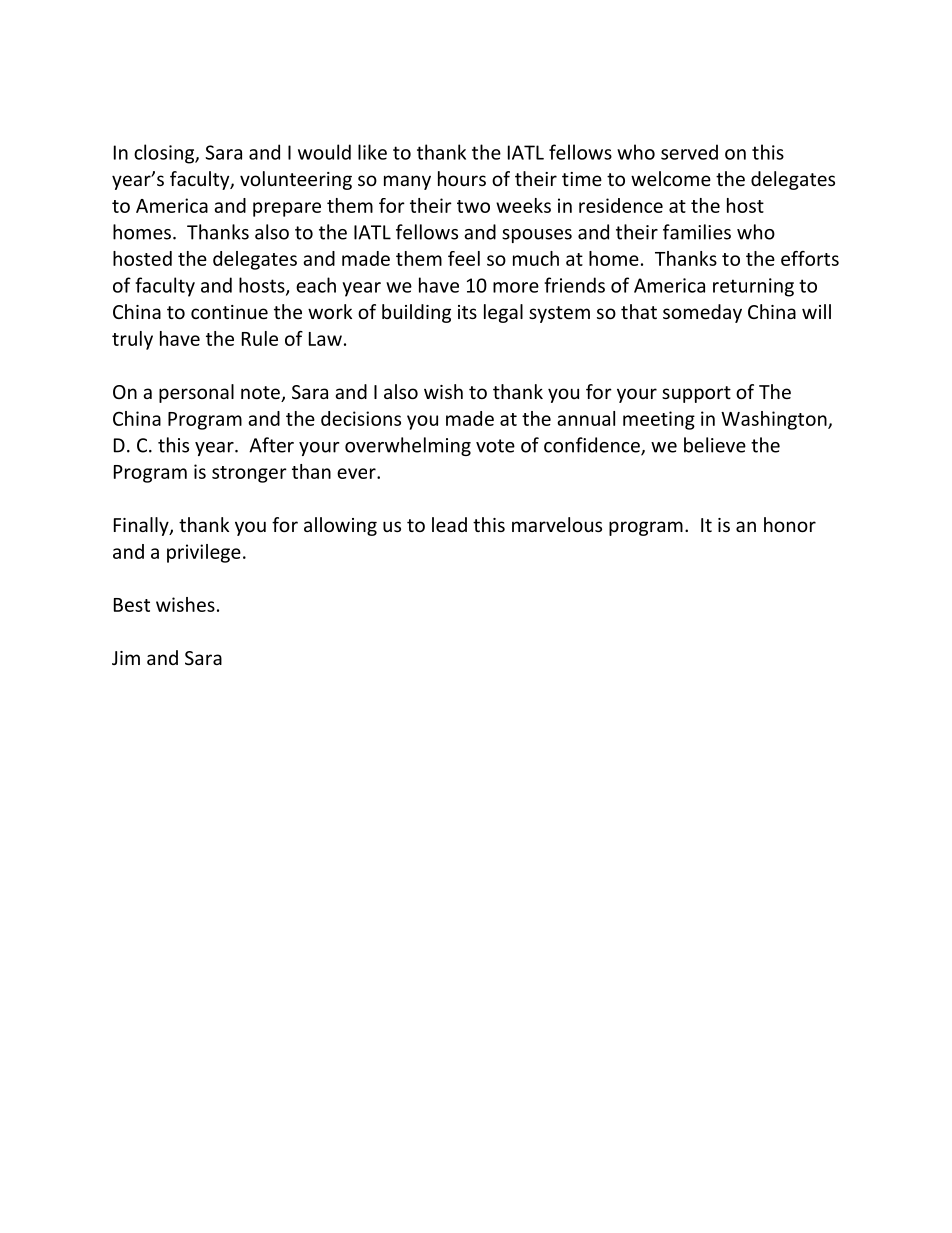 The width and height of the page is (952, 1233). I want to click on hours, so click(462, 178).
